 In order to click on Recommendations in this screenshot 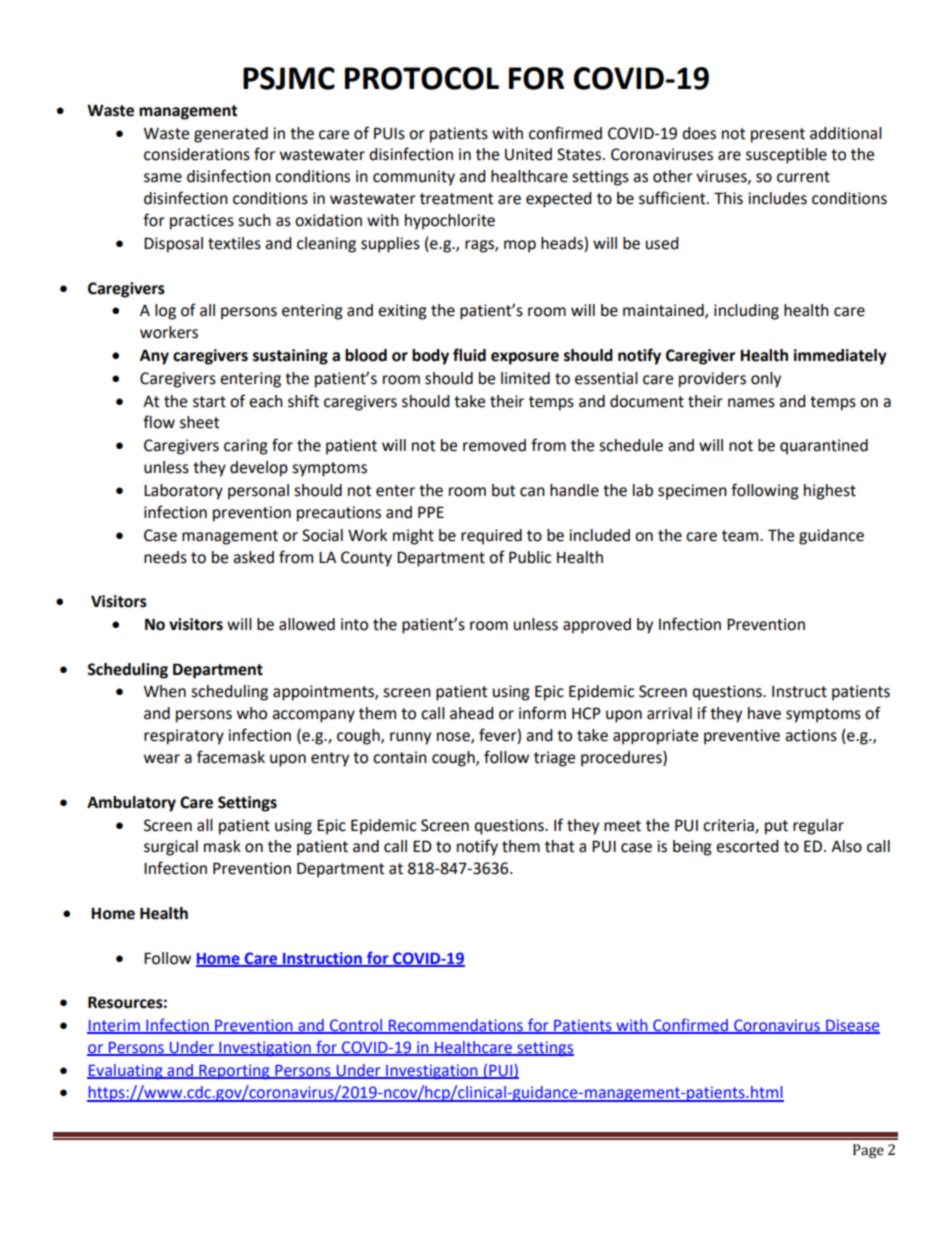, I will do `click(456, 1026)`.
